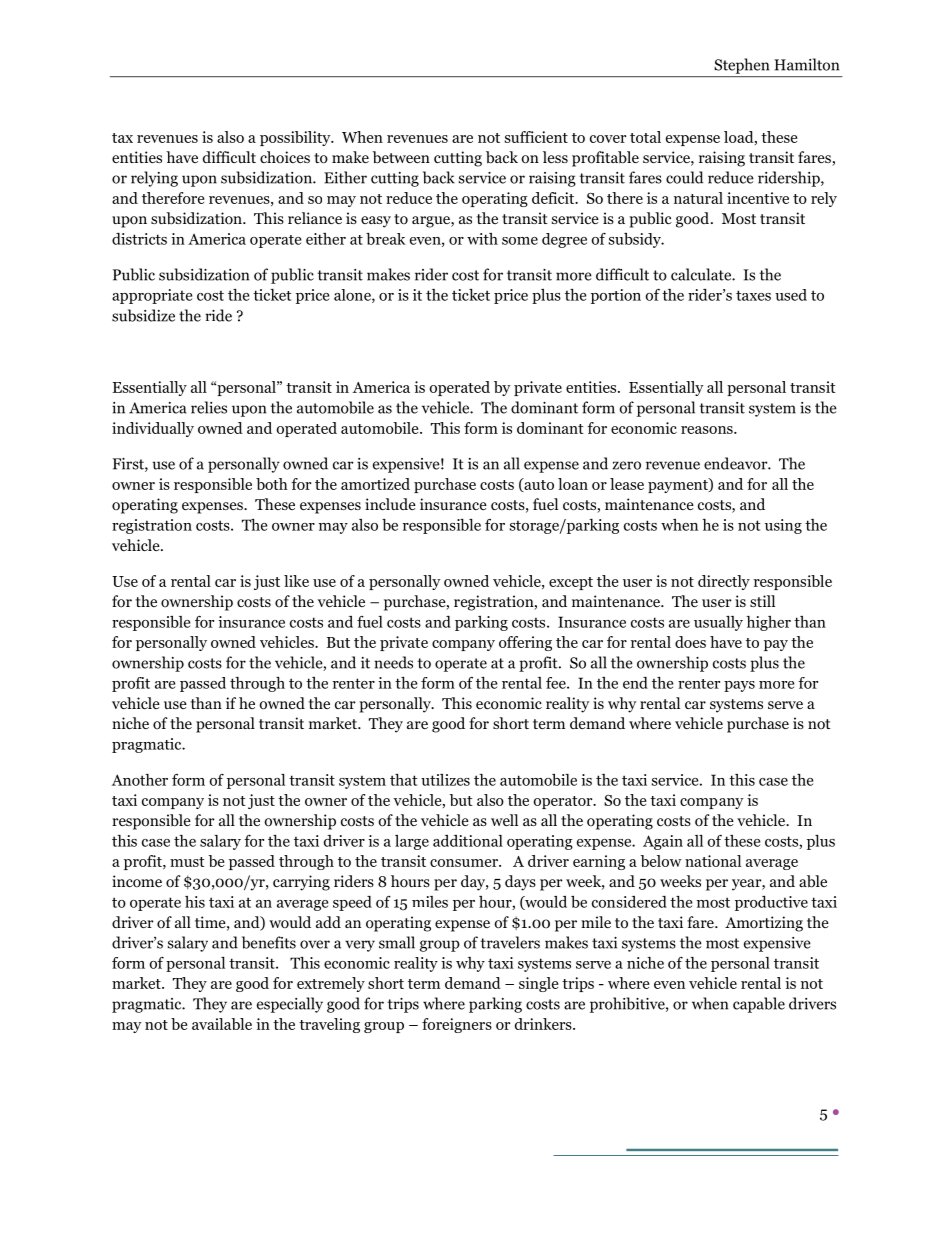 Image resolution: width=952 pixels, height=1233 pixels. Describe the element at coordinates (663, 842) in the screenshot. I see `Again` at that location.
